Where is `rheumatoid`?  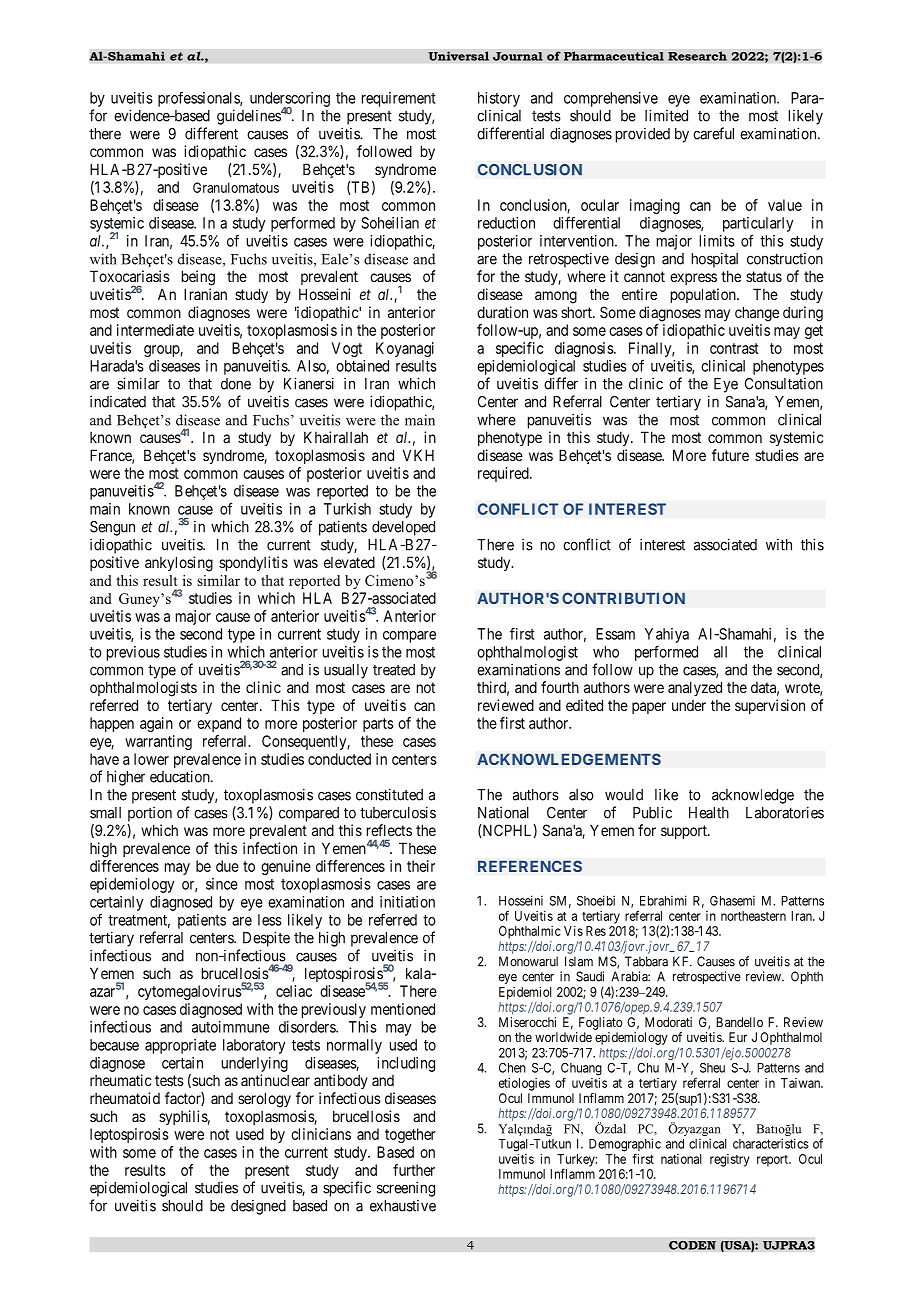 rheumatoid is located at coordinates (125, 1098).
